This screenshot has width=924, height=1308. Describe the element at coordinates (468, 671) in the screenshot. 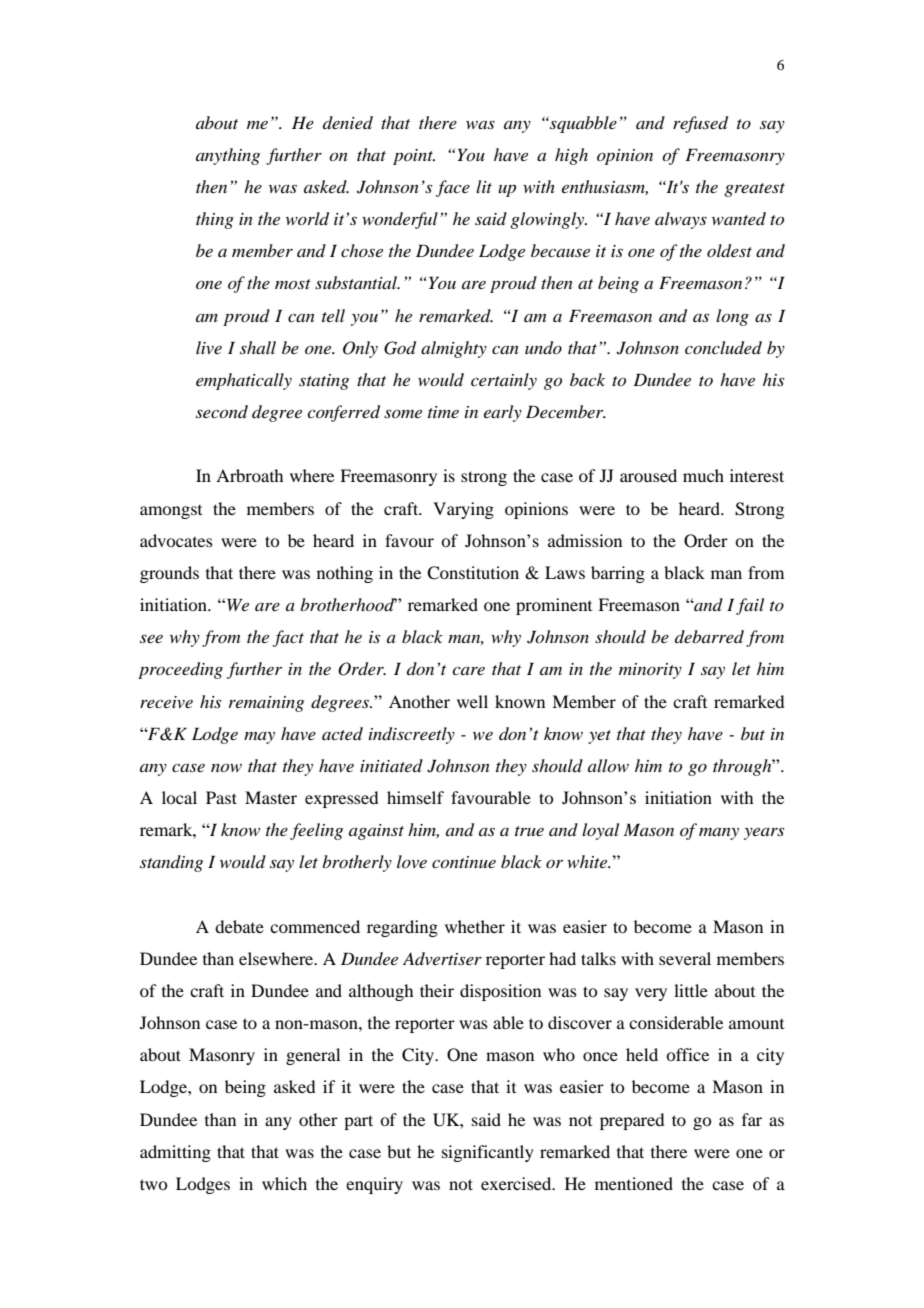

I see `care` at that location.
